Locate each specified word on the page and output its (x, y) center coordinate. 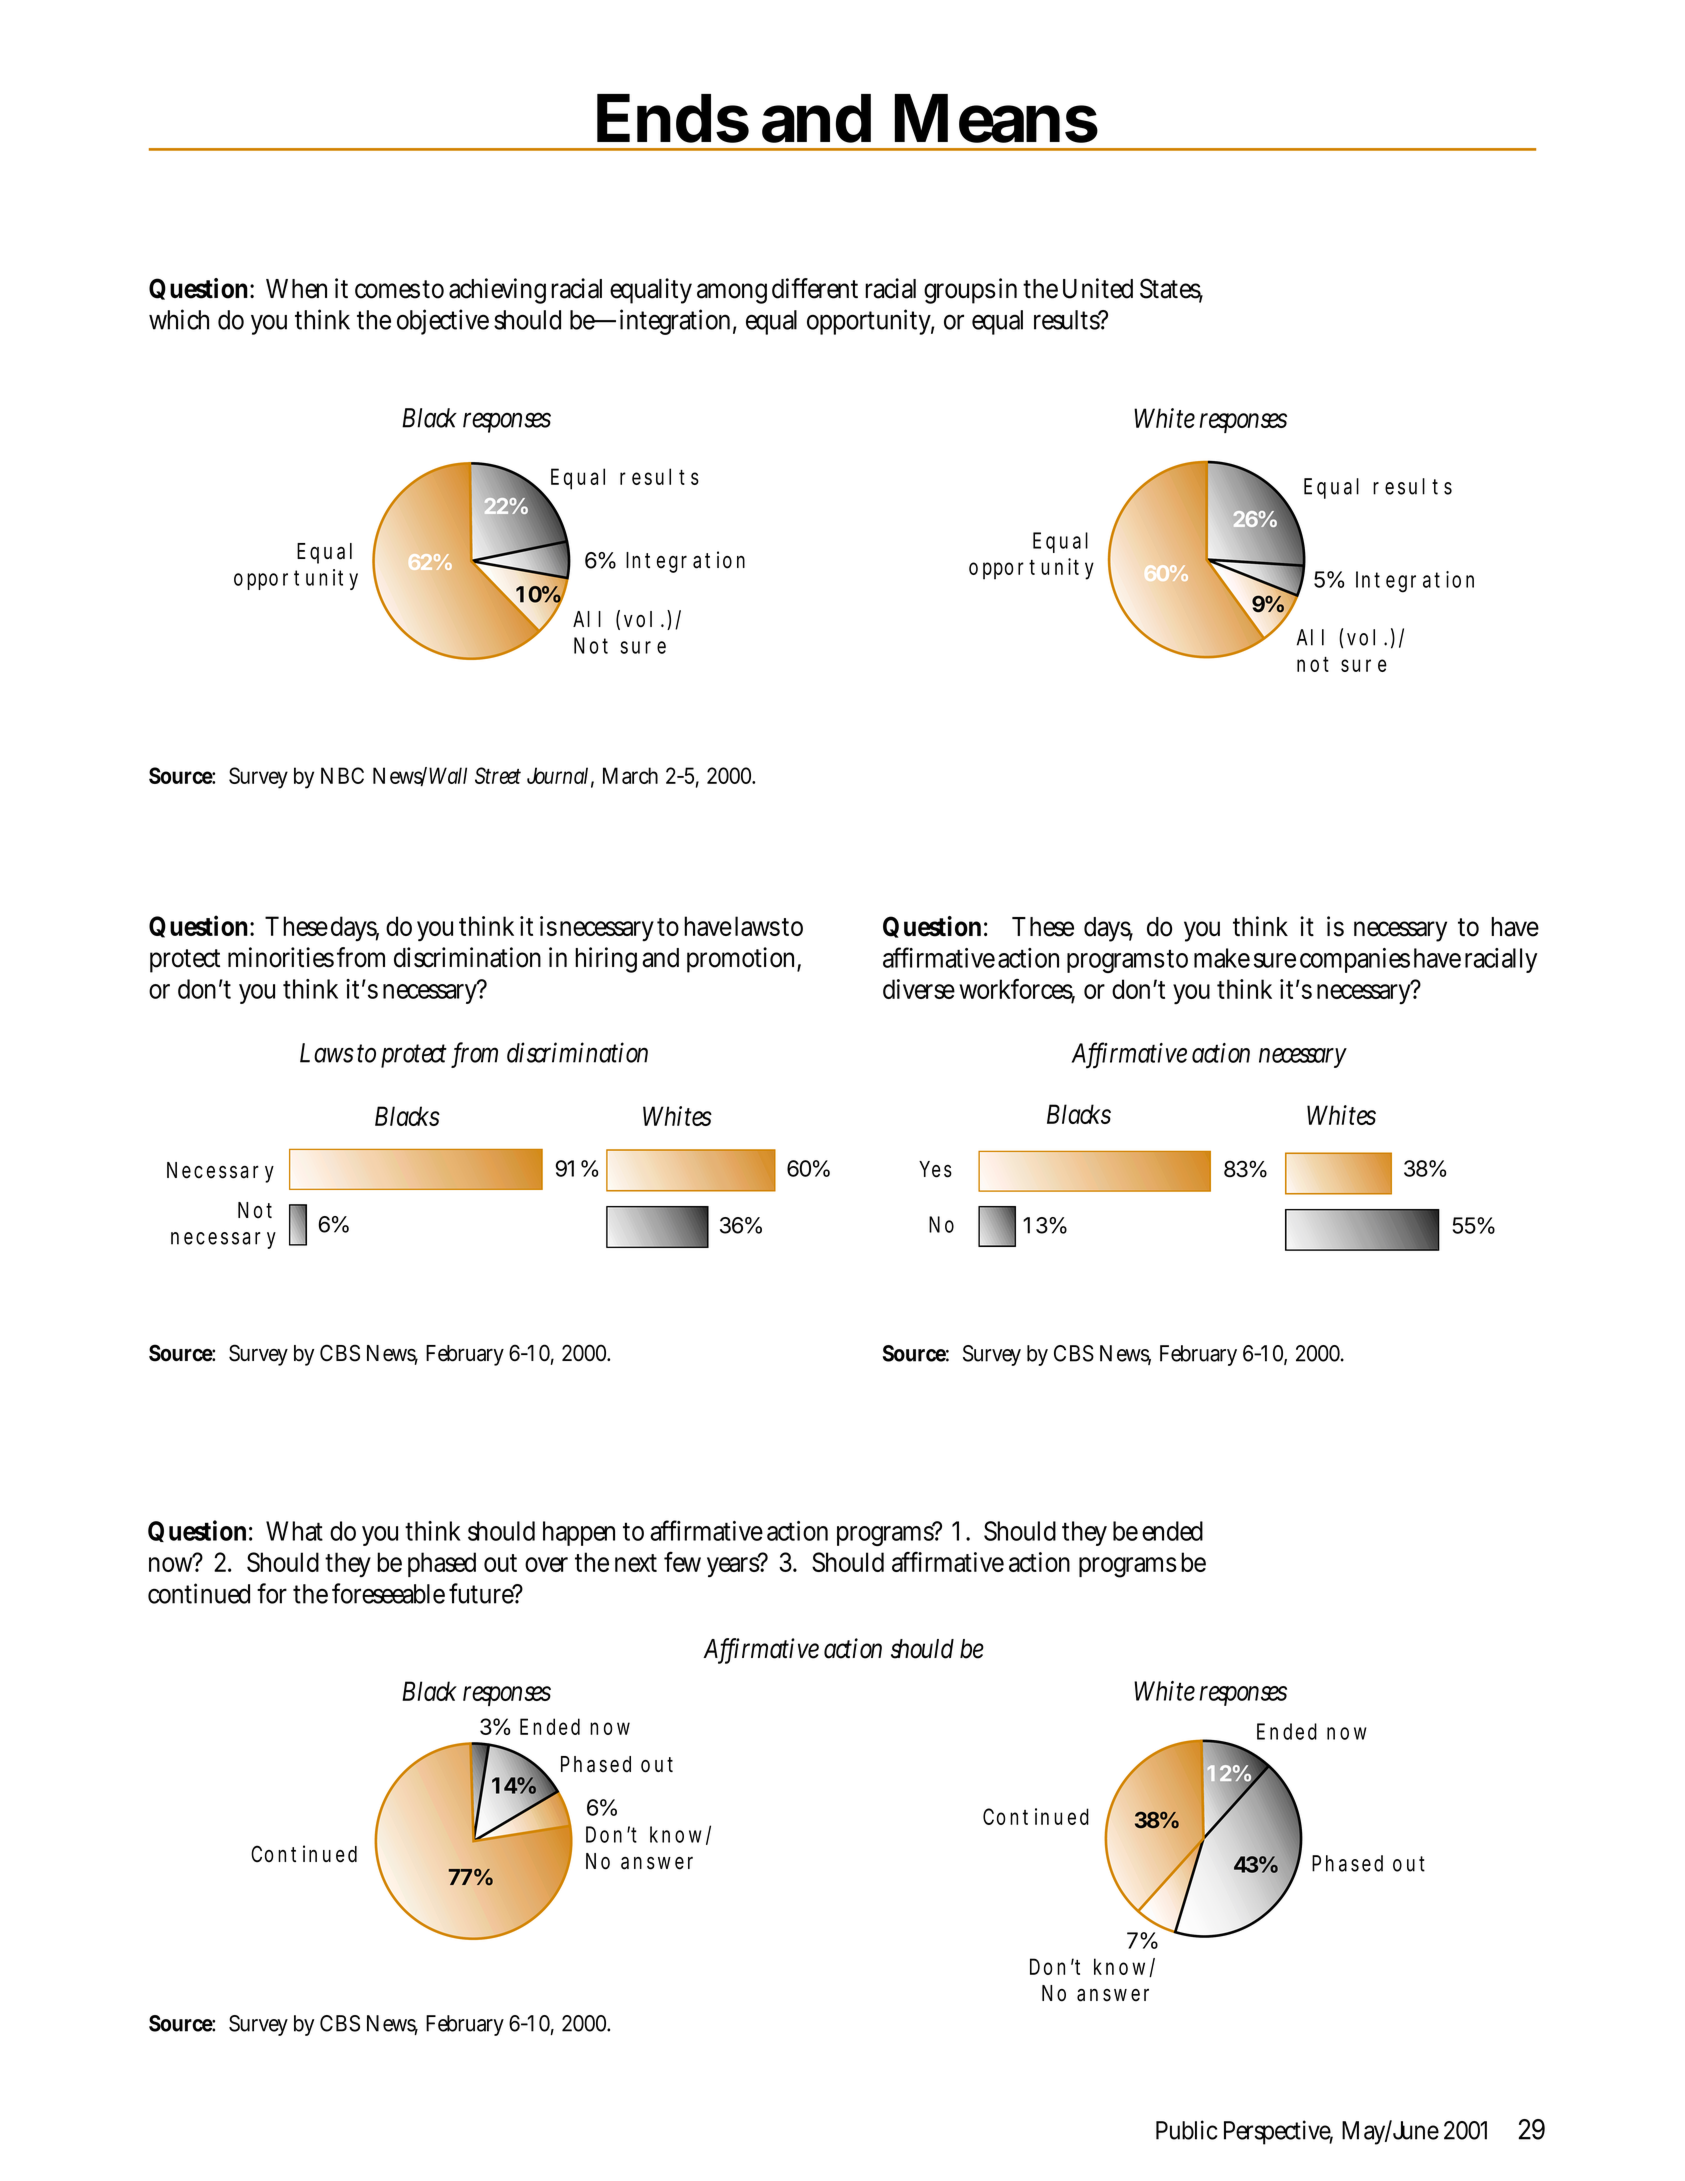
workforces (1017, 990)
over (546, 1564)
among (732, 293)
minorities (281, 957)
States (1171, 289)
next (636, 1563)
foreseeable (388, 1593)
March (630, 775)
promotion (744, 960)
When (296, 289)
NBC (342, 775)
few (682, 1562)
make (1222, 958)
